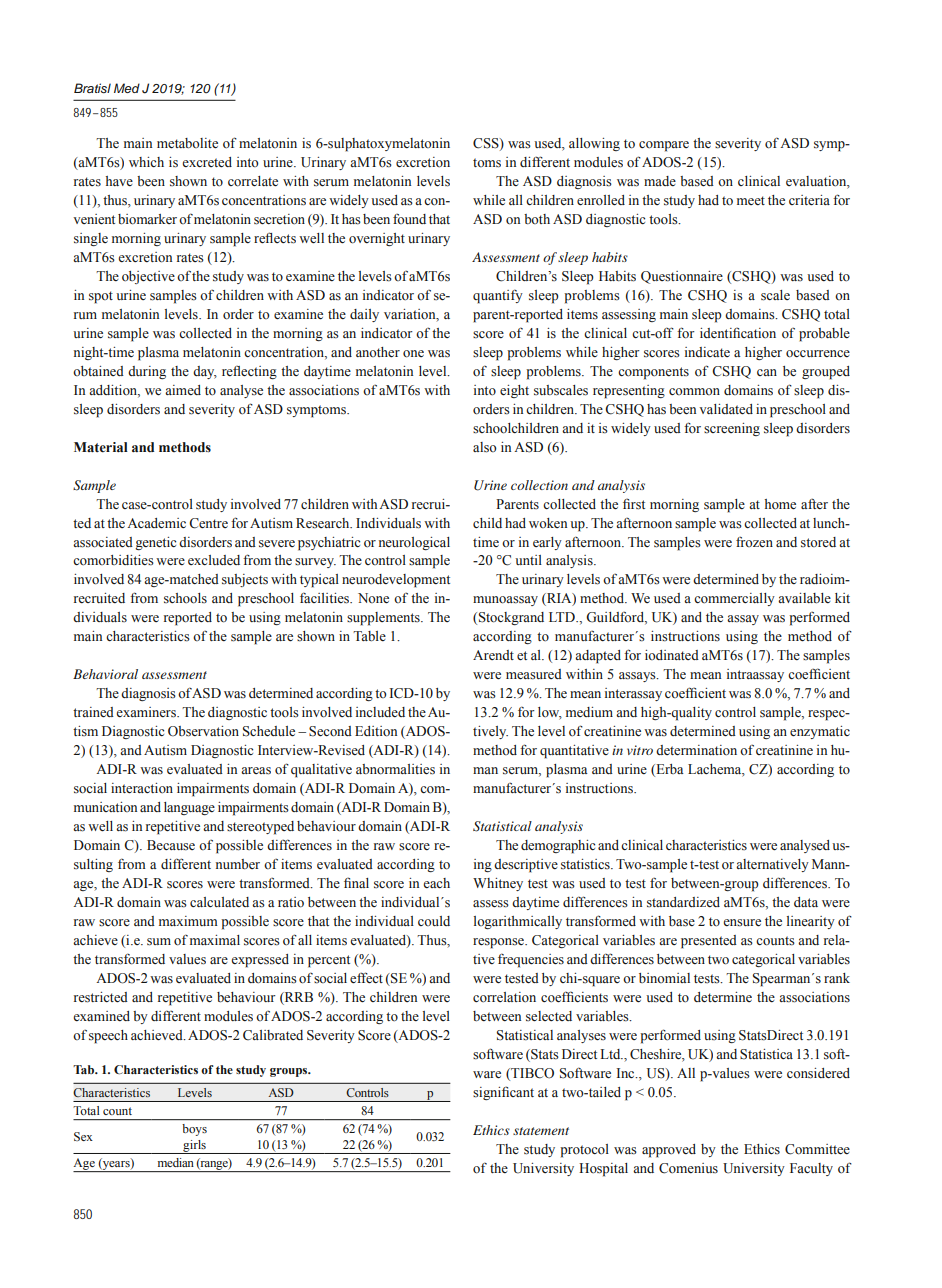  I want to click on girls, so click(194, 1147).
